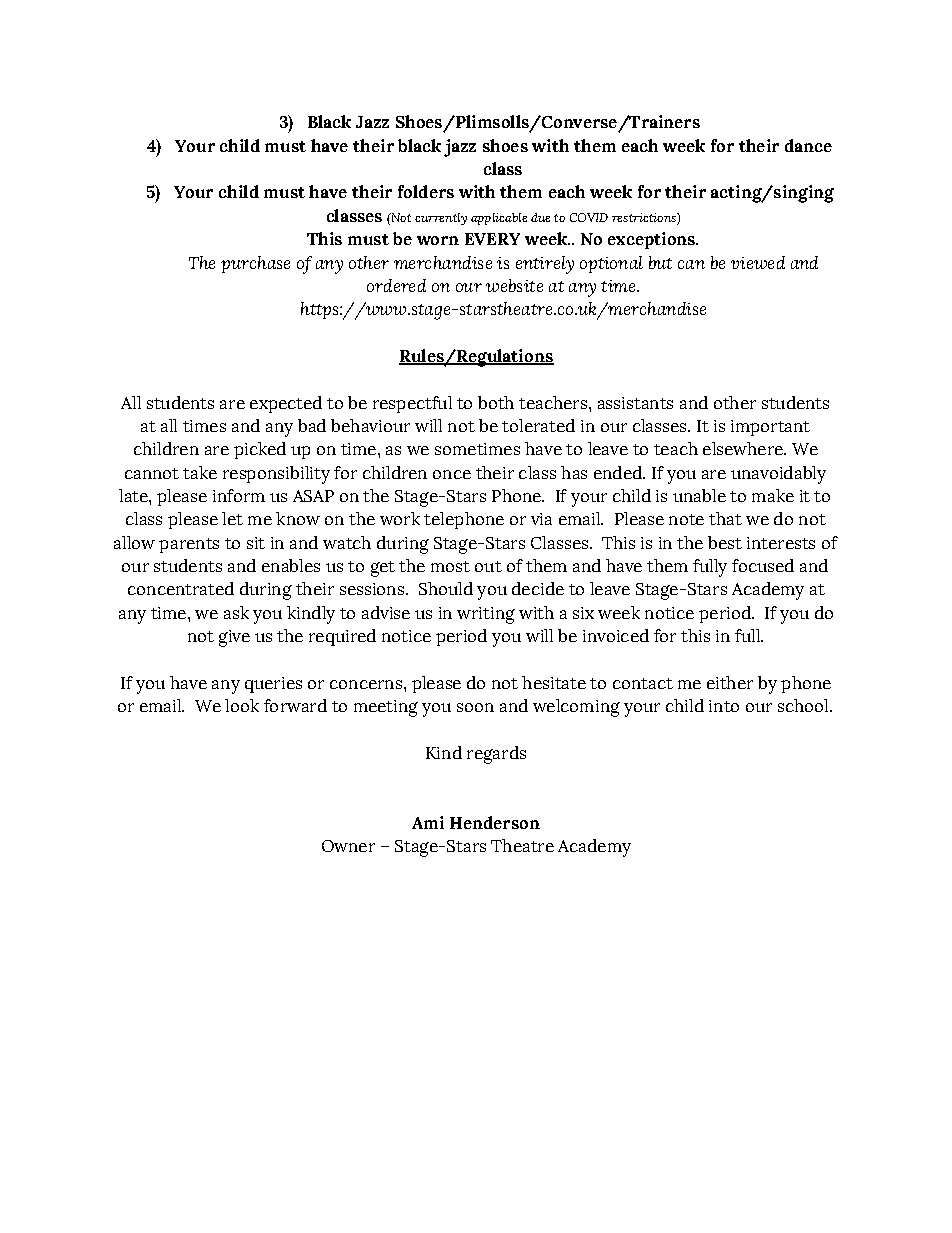  What do you see at coordinates (724, 706) in the screenshot?
I see `into` at bounding box center [724, 706].
